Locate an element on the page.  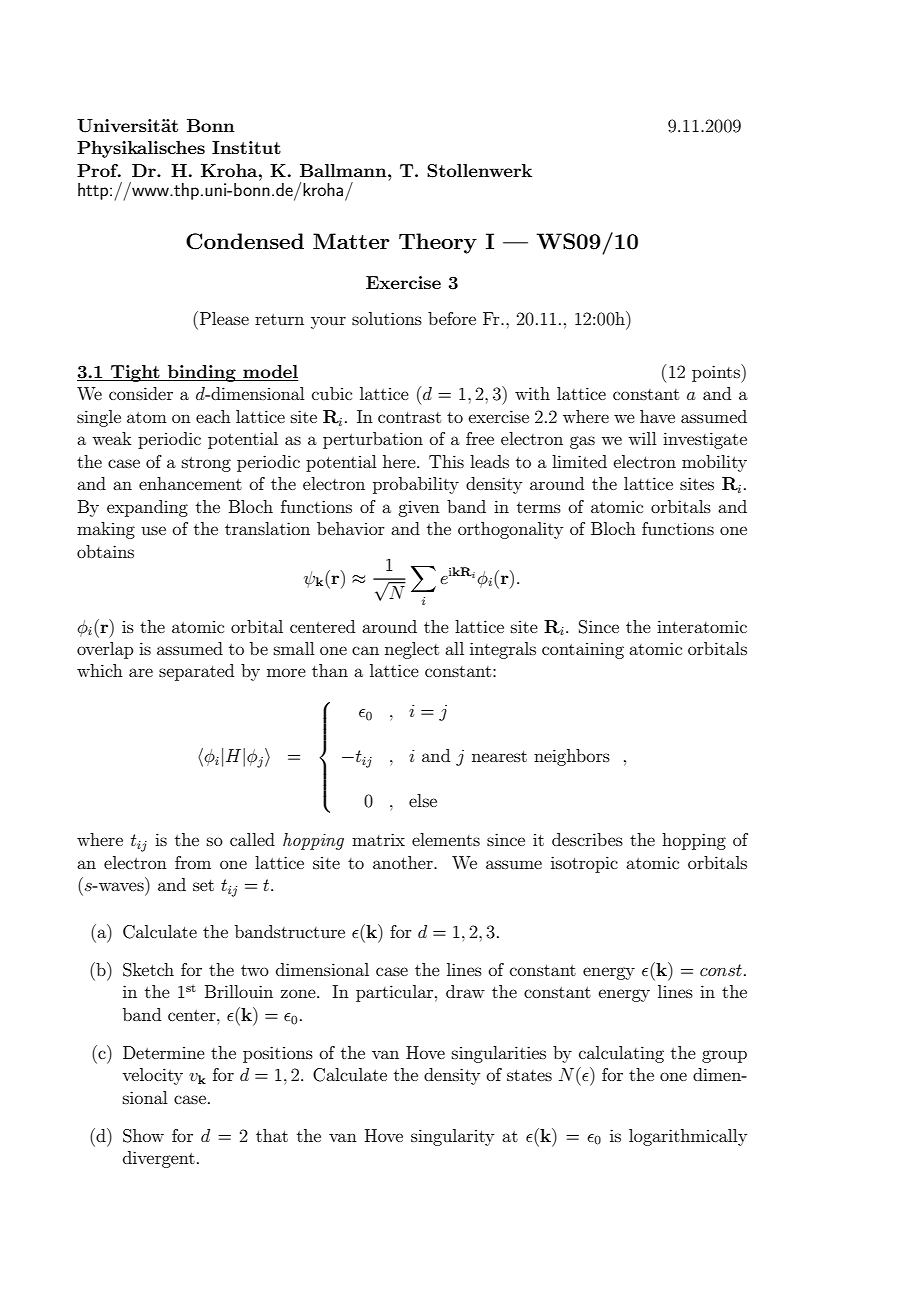
enhancement is located at coordinates (190, 483).
